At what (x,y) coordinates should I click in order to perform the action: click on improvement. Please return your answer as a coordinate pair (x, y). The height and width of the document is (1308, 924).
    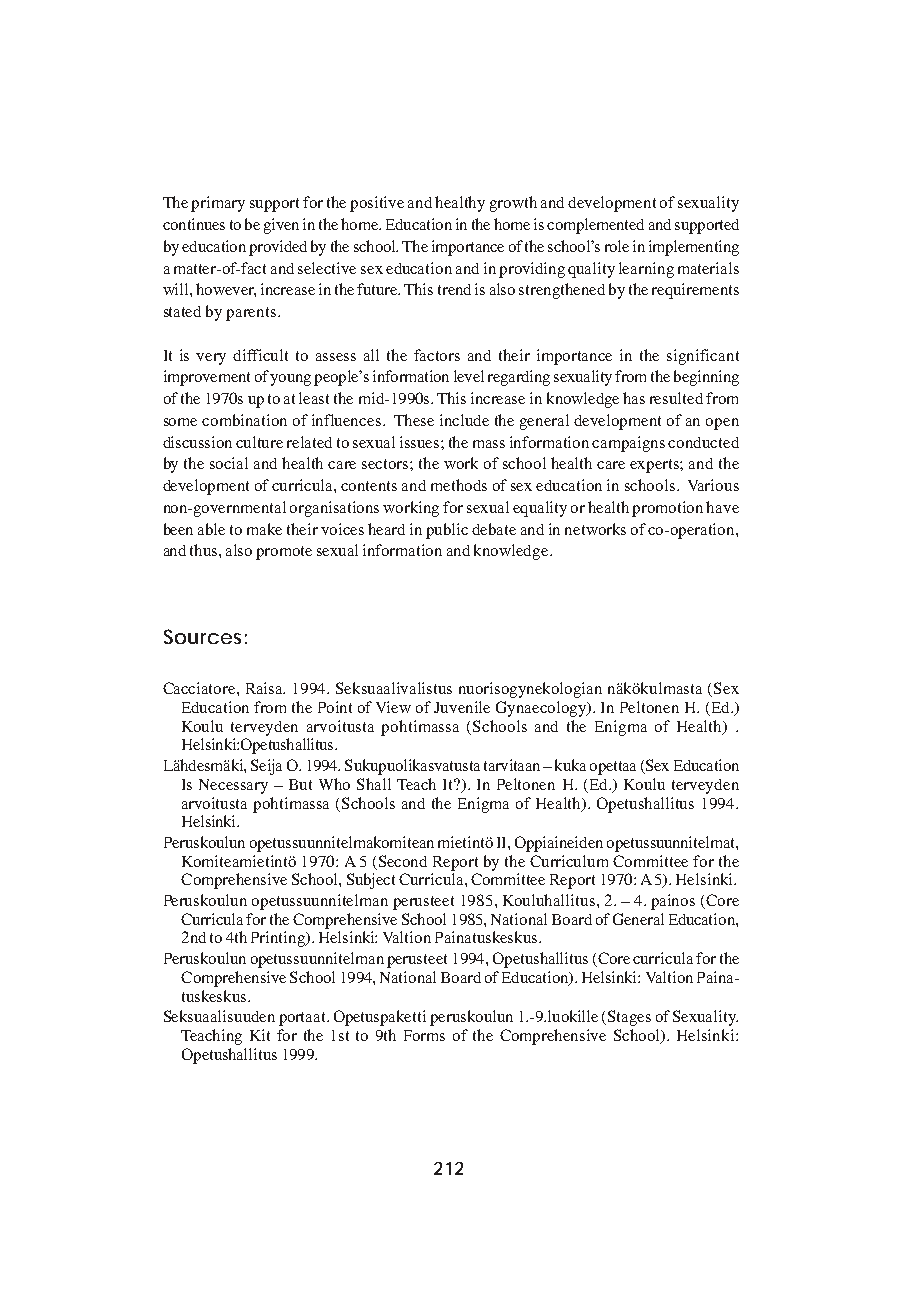
    Looking at the image, I should click on (207, 378).
